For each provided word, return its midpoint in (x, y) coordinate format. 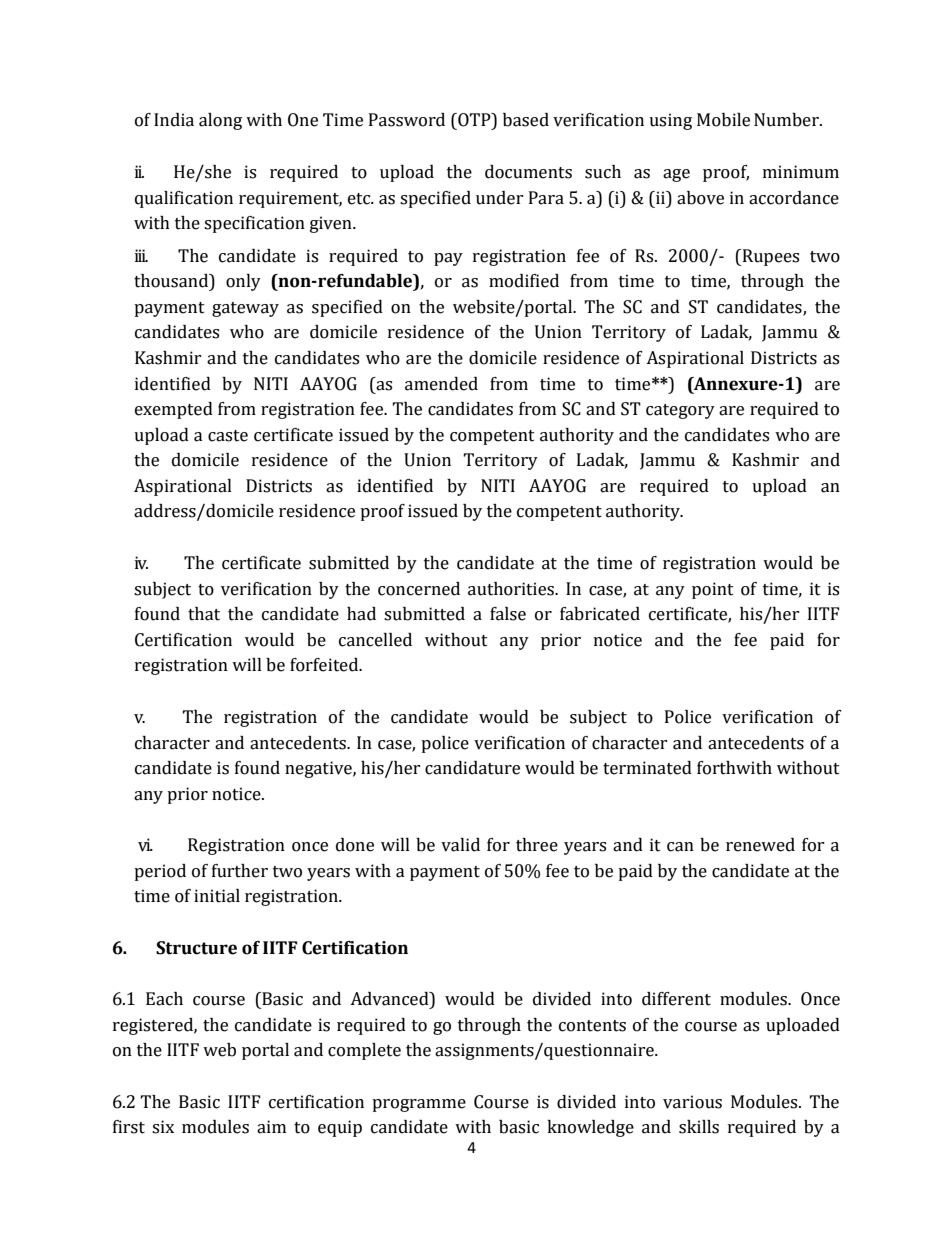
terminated (647, 768)
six (163, 1127)
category (680, 411)
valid (460, 845)
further (240, 871)
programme (419, 1105)
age (676, 175)
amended (441, 384)
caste (228, 436)
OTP (474, 120)
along (220, 121)
